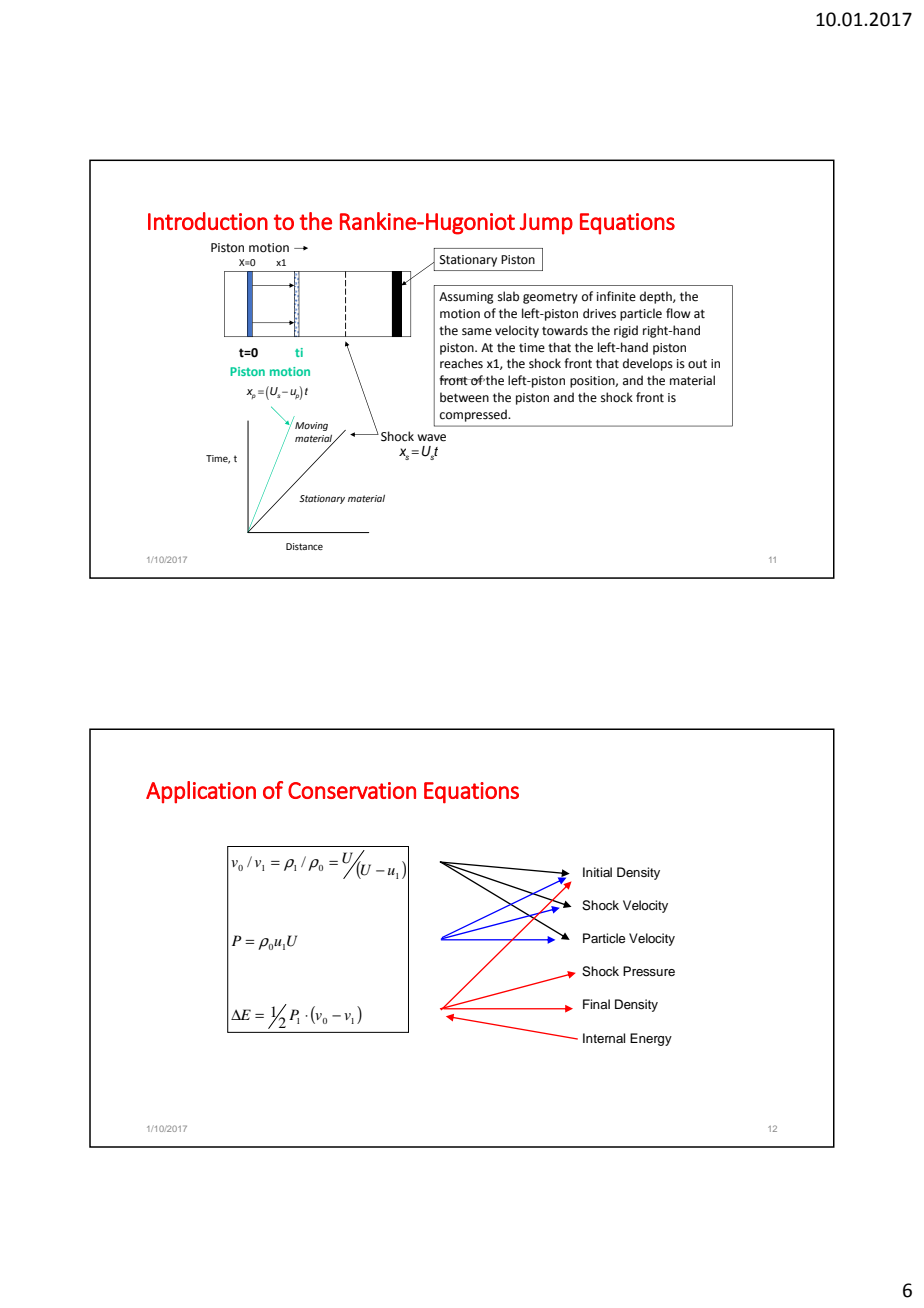 The width and height of the screenshot is (924, 1308). What do you see at coordinates (201, 792) in the screenshot?
I see `Application` at bounding box center [201, 792].
